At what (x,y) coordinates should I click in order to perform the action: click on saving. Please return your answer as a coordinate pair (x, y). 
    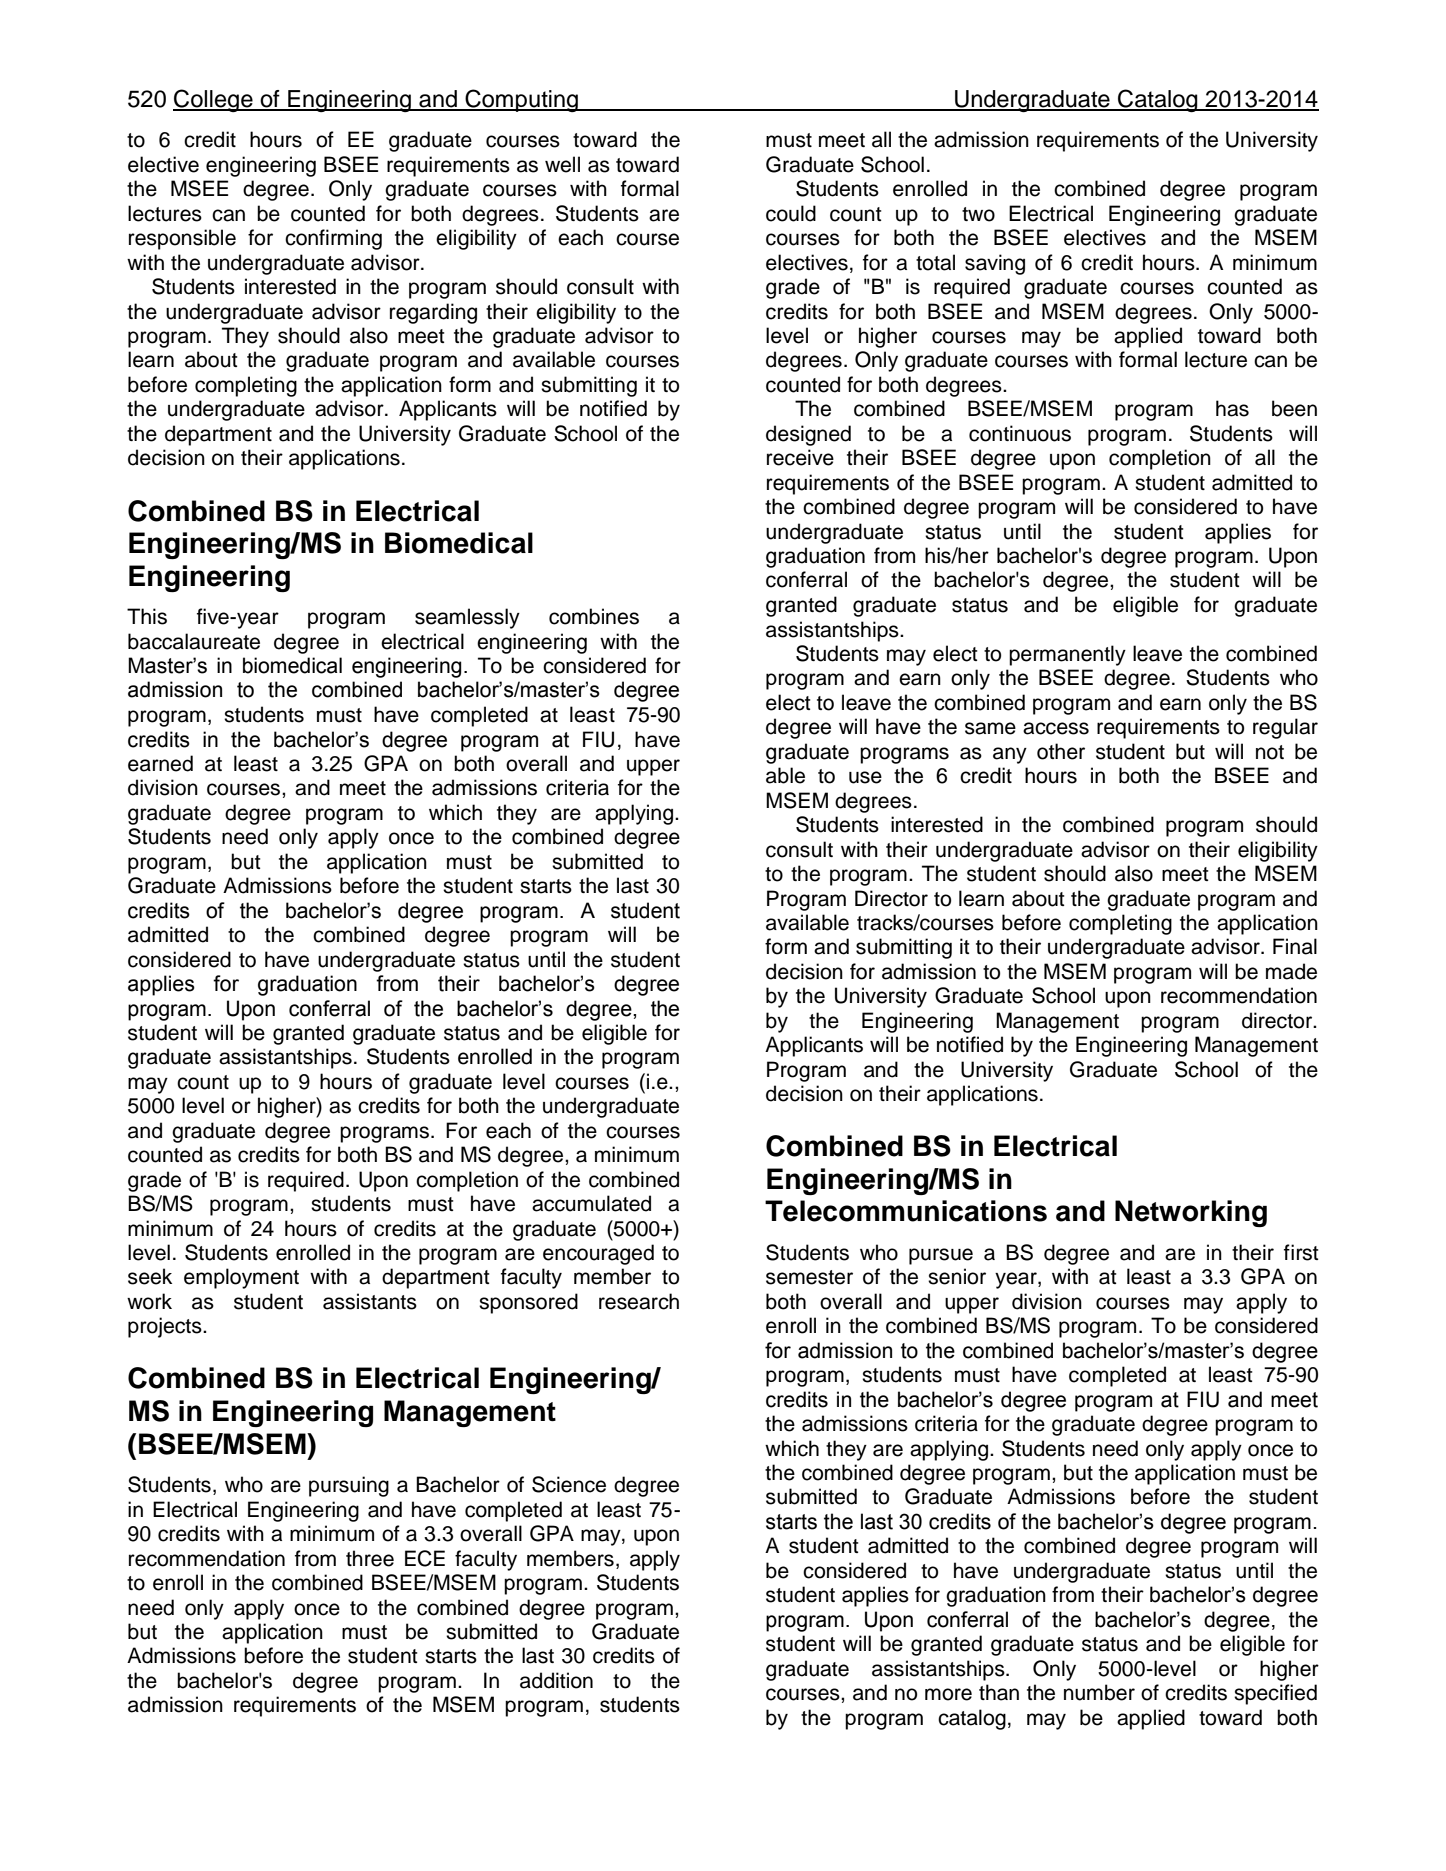
    Looking at the image, I should click on (995, 264).
